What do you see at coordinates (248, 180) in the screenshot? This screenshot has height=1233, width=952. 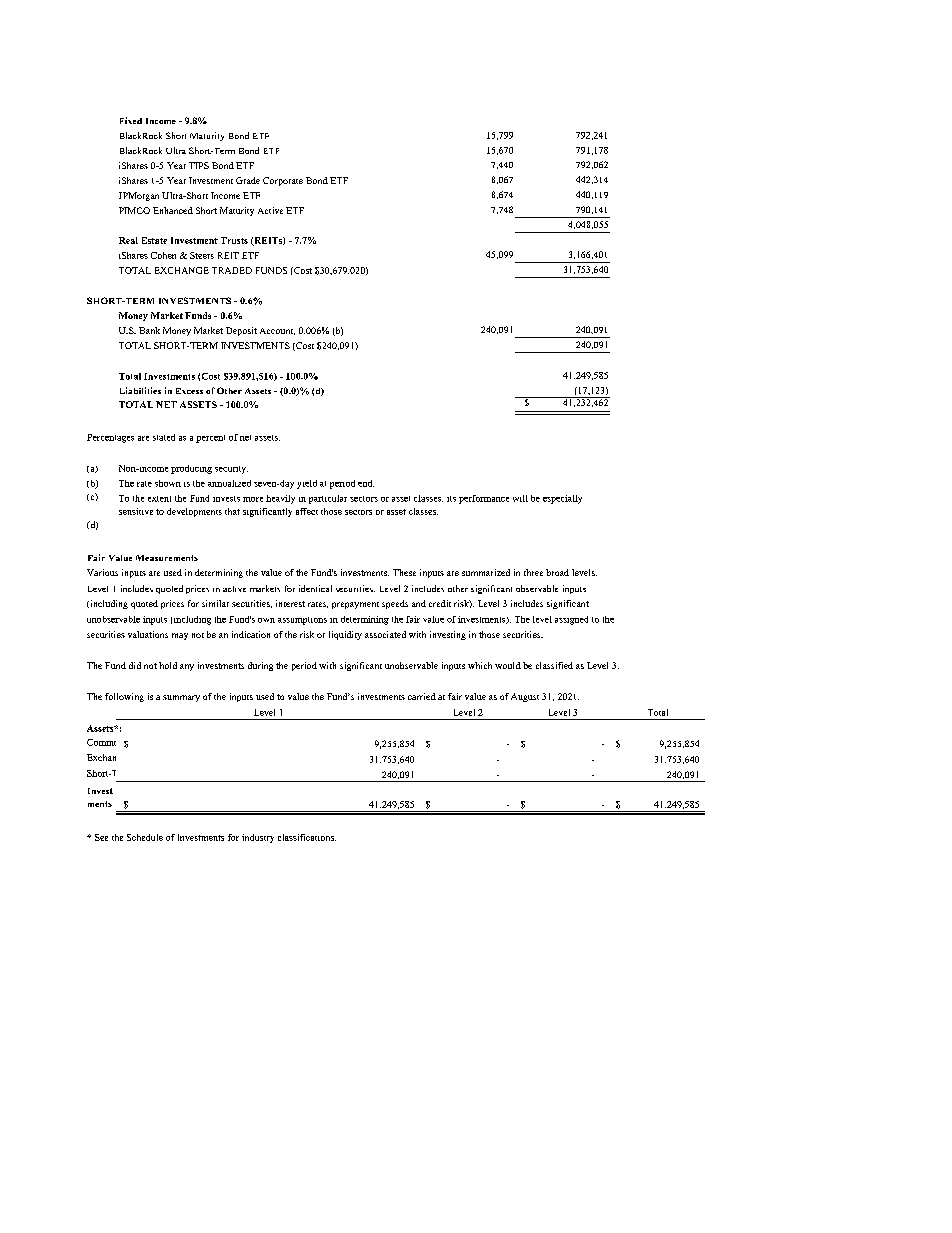 I see `Grade` at bounding box center [248, 180].
